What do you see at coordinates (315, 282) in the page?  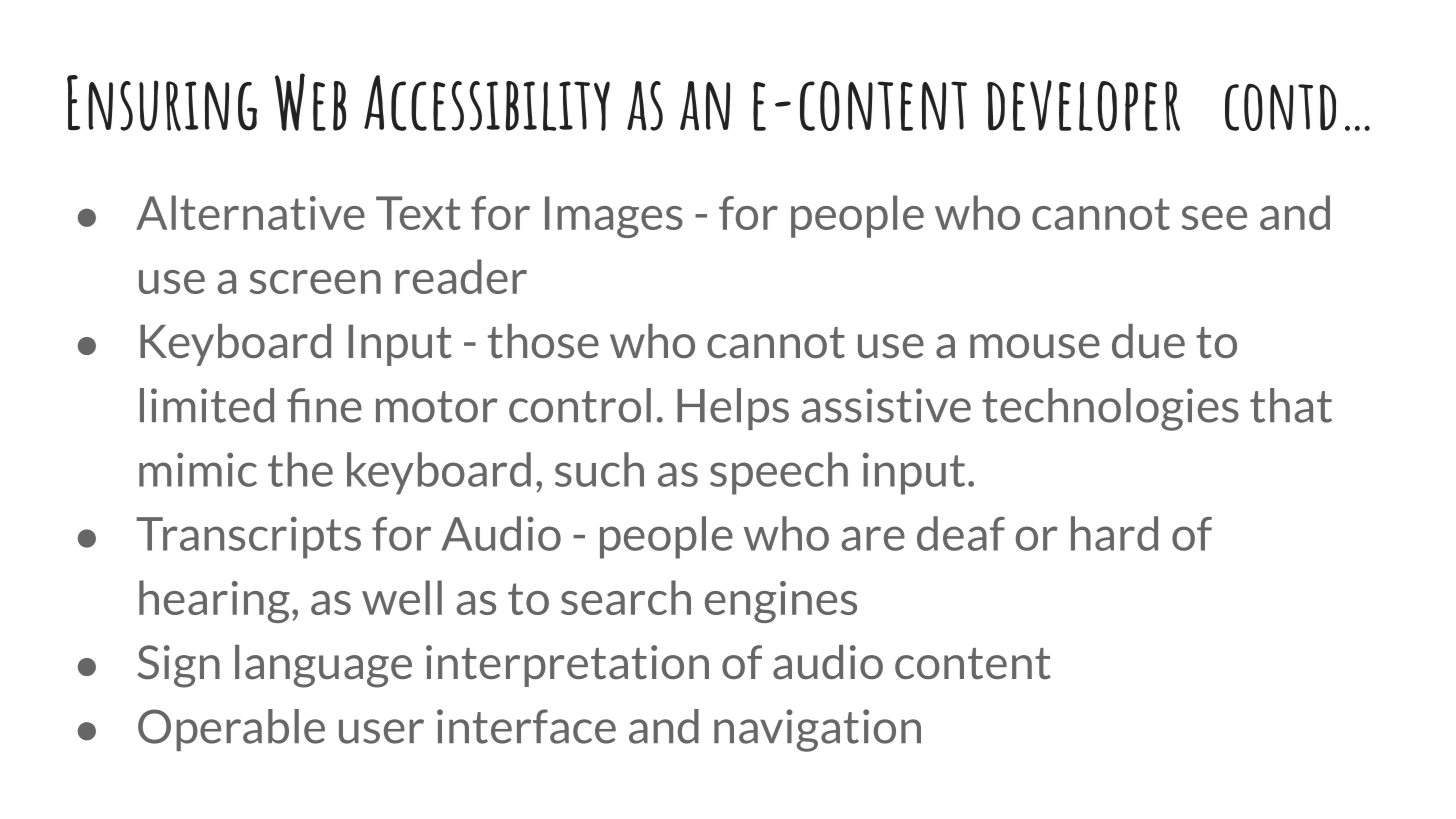 I see `screen` at bounding box center [315, 282].
